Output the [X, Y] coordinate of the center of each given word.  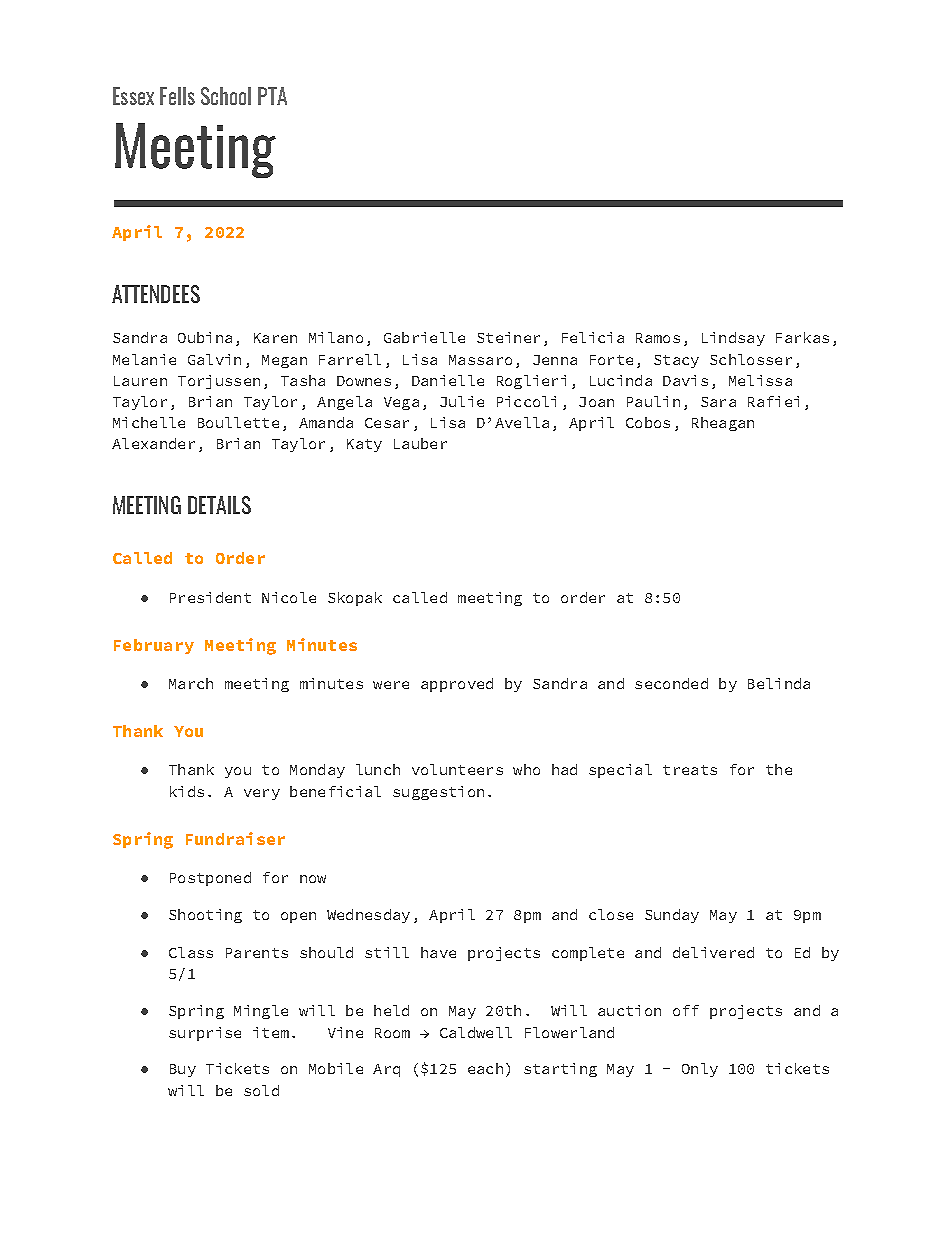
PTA [272, 96]
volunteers [457, 769]
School [226, 96]
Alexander [153, 443]
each [485, 1068]
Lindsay [733, 339]
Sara [718, 402]
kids [187, 791]
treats [690, 770]
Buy [183, 1070]
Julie [462, 401]
